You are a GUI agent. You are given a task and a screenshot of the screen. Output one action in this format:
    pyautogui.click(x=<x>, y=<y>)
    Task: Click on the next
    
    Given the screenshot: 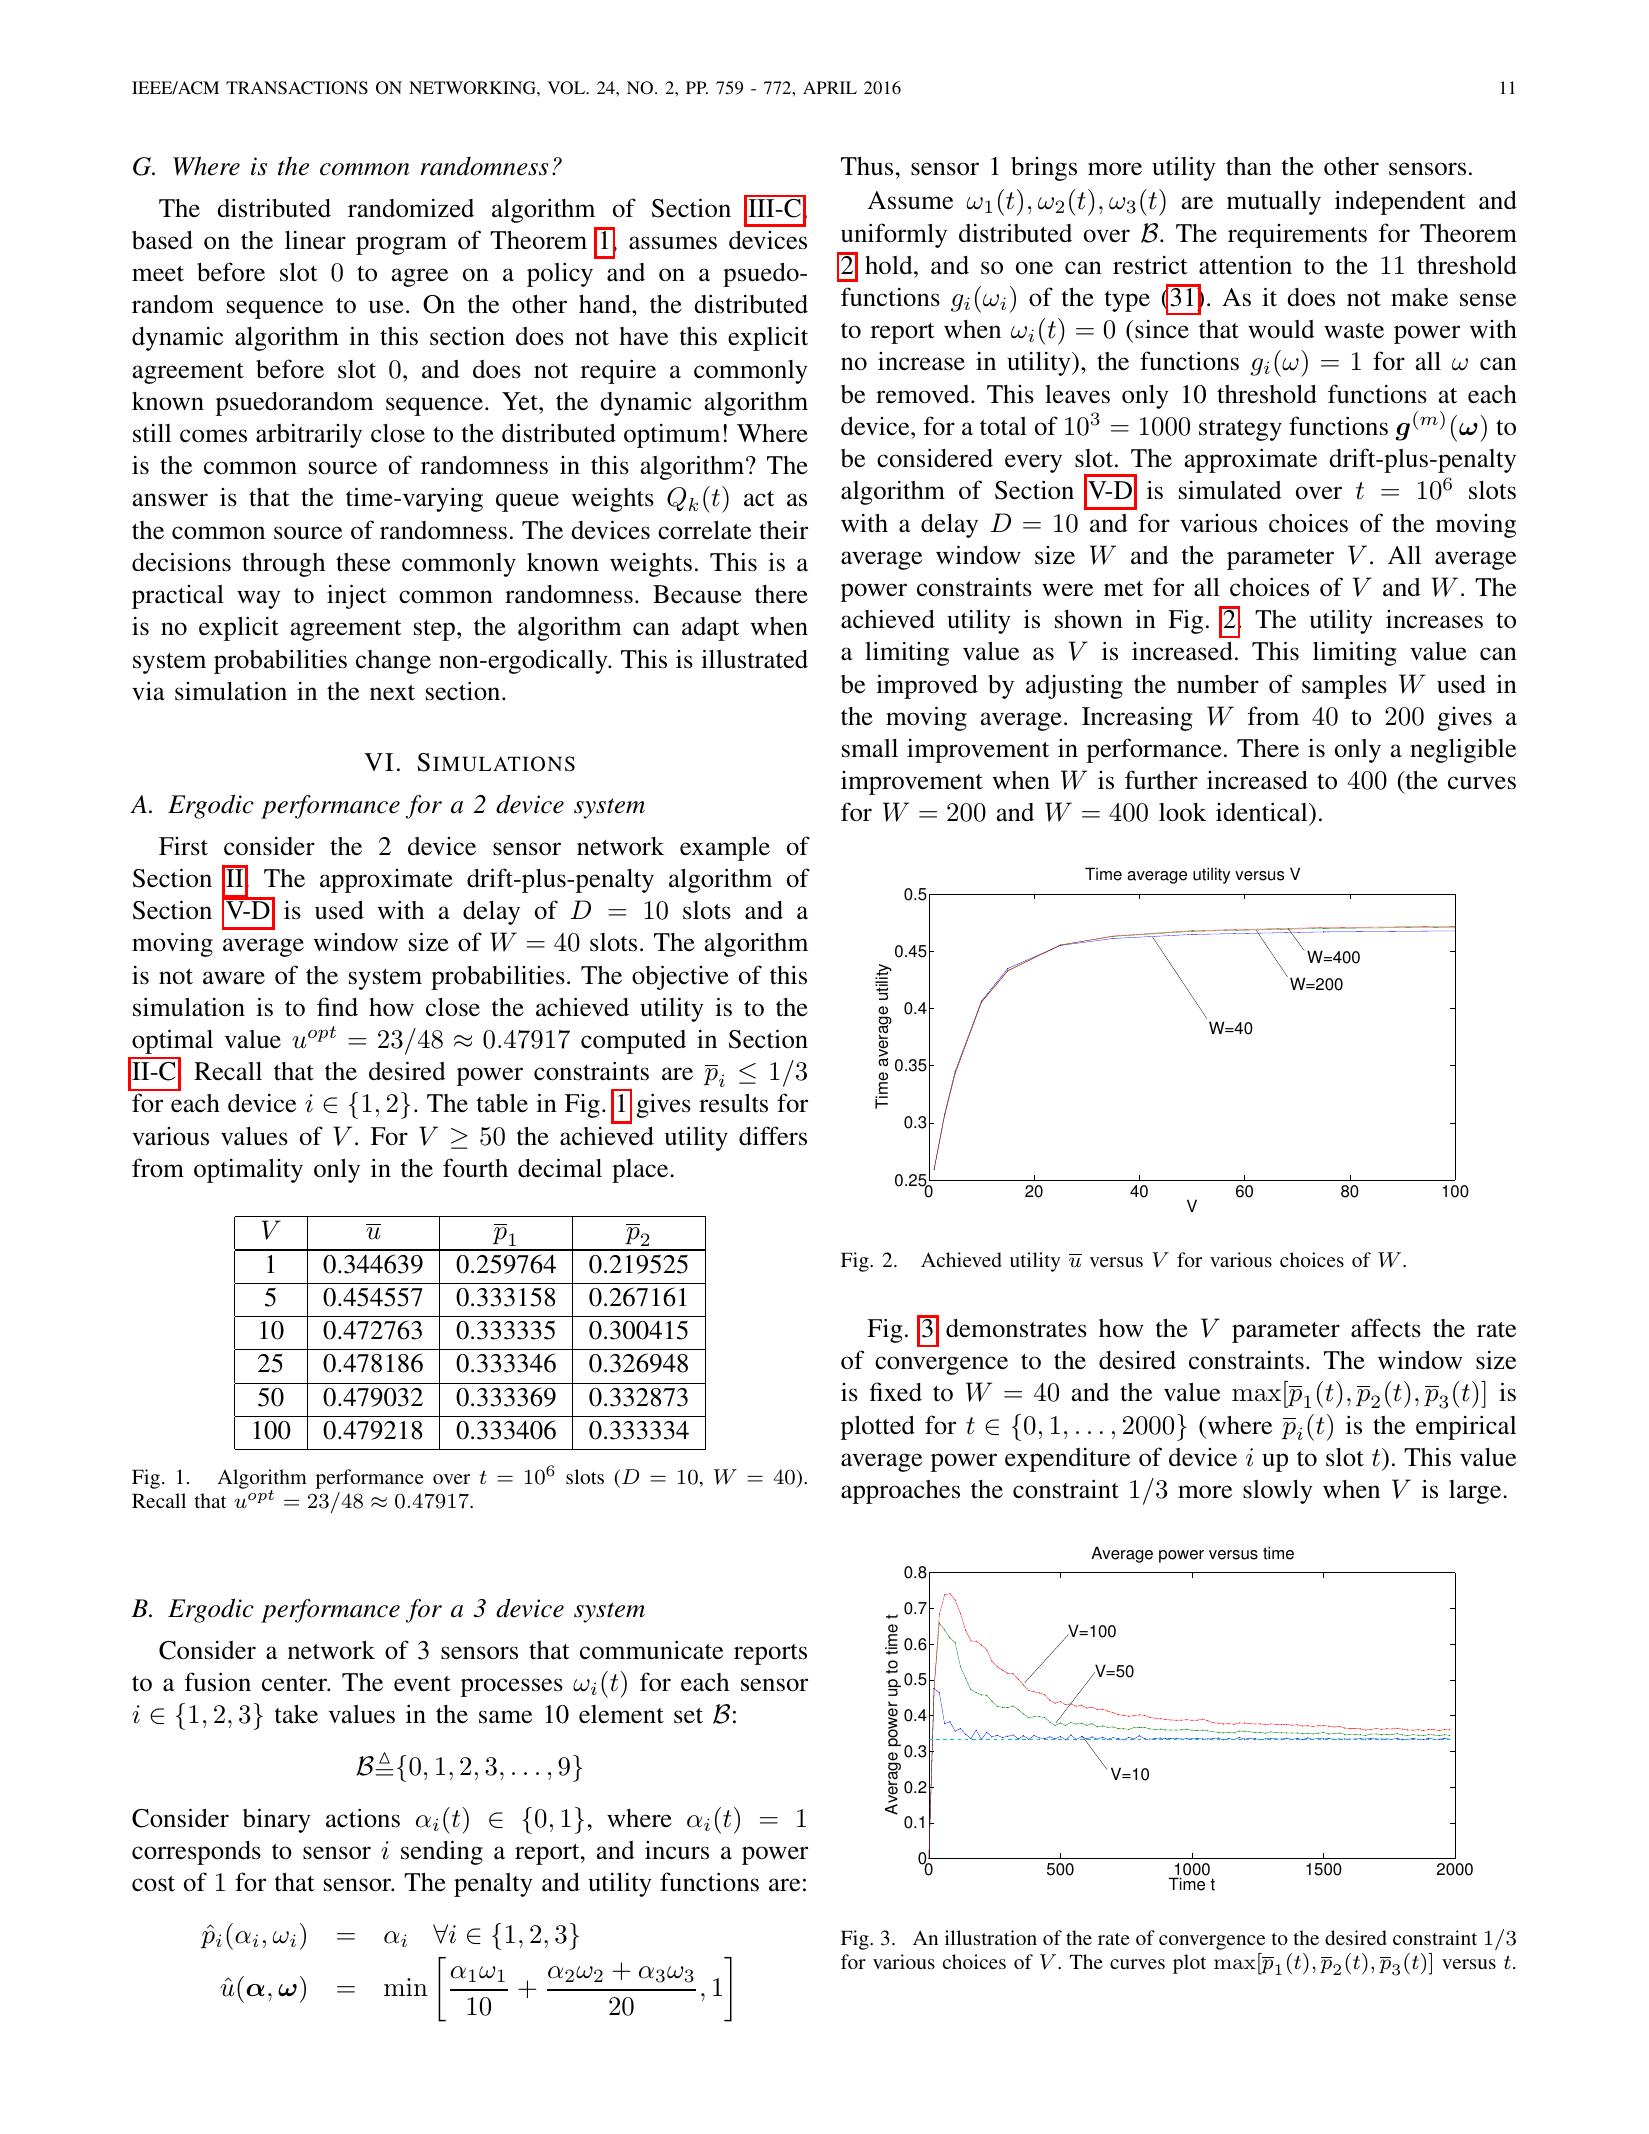 What is the action you would take?
    pyautogui.click(x=392, y=693)
